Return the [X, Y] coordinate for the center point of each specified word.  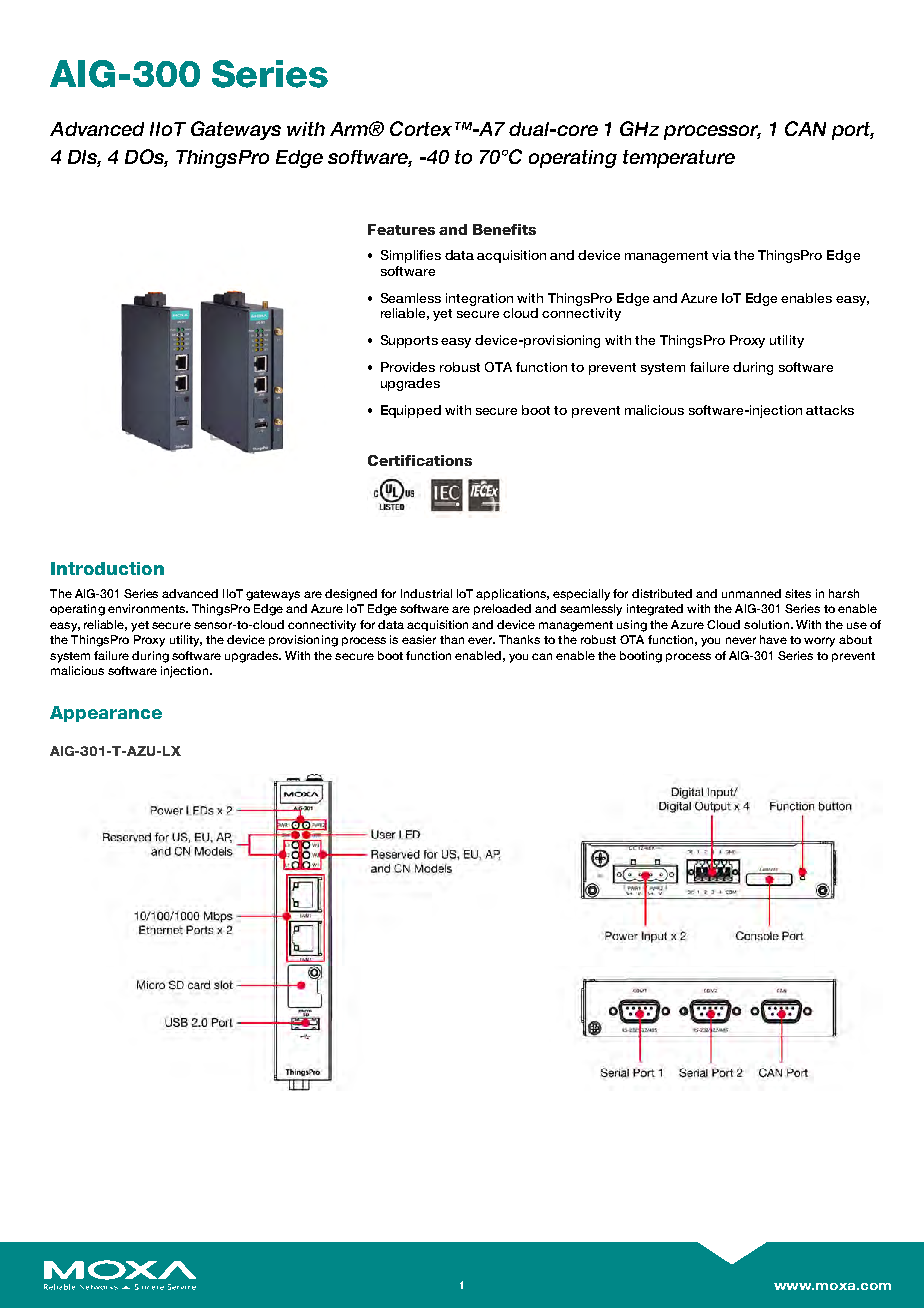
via [721, 255]
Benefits [504, 229]
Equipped [411, 411]
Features [401, 229]
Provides [408, 367]
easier [419, 639]
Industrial [426, 593]
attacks [830, 410]
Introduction [107, 568]
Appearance [106, 714]
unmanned [751, 593]
